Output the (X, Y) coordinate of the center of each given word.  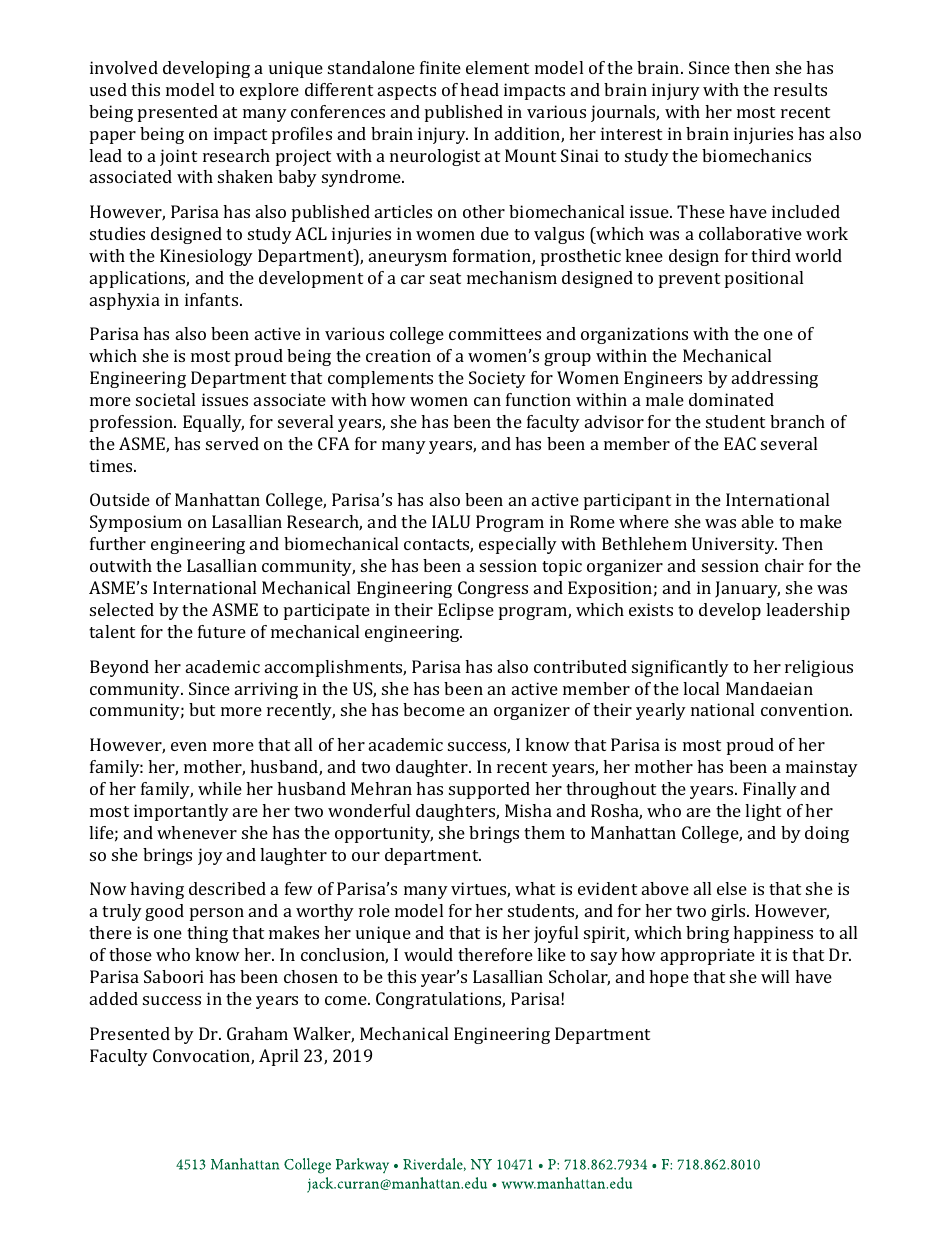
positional (764, 279)
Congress (493, 589)
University (734, 545)
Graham (257, 1033)
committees (495, 333)
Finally (770, 790)
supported (489, 790)
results (800, 89)
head (479, 89)
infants (213, 299)
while (220, 788)
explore (269, 91)
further (118, 543)
